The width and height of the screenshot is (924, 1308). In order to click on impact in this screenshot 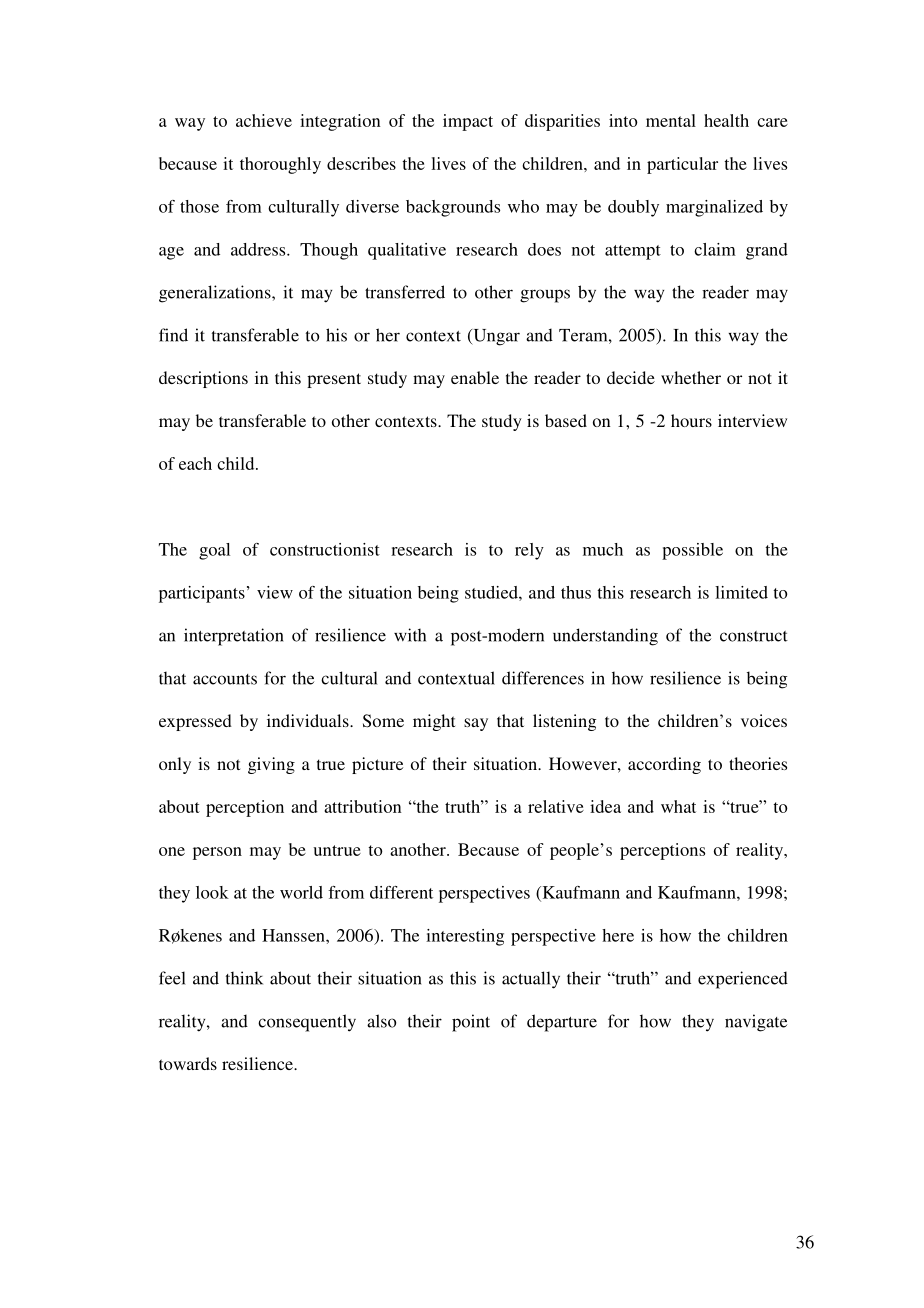, I will do `click(468, 122)`.
